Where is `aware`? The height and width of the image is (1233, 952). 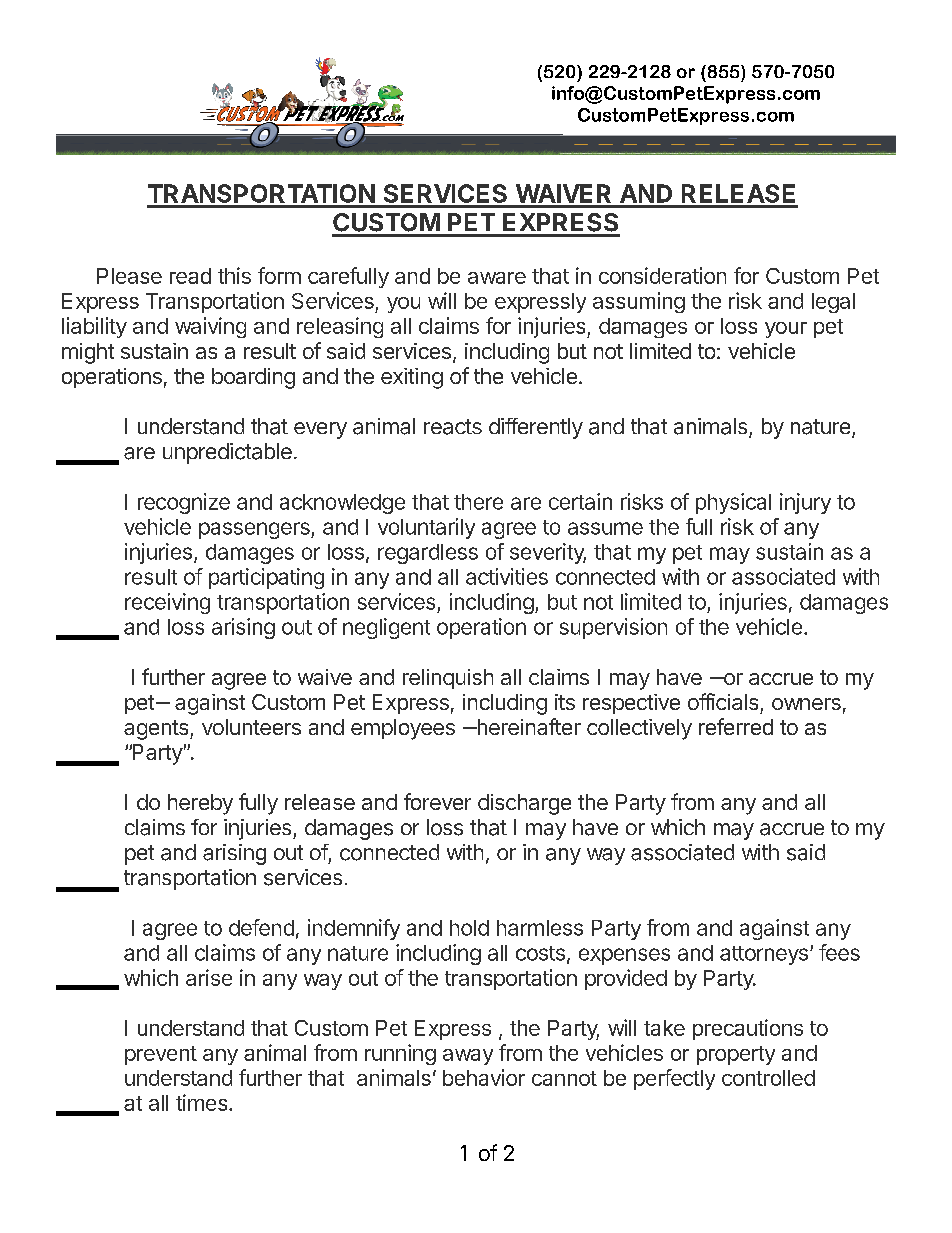
aware is located at coordinates (497, 278).
